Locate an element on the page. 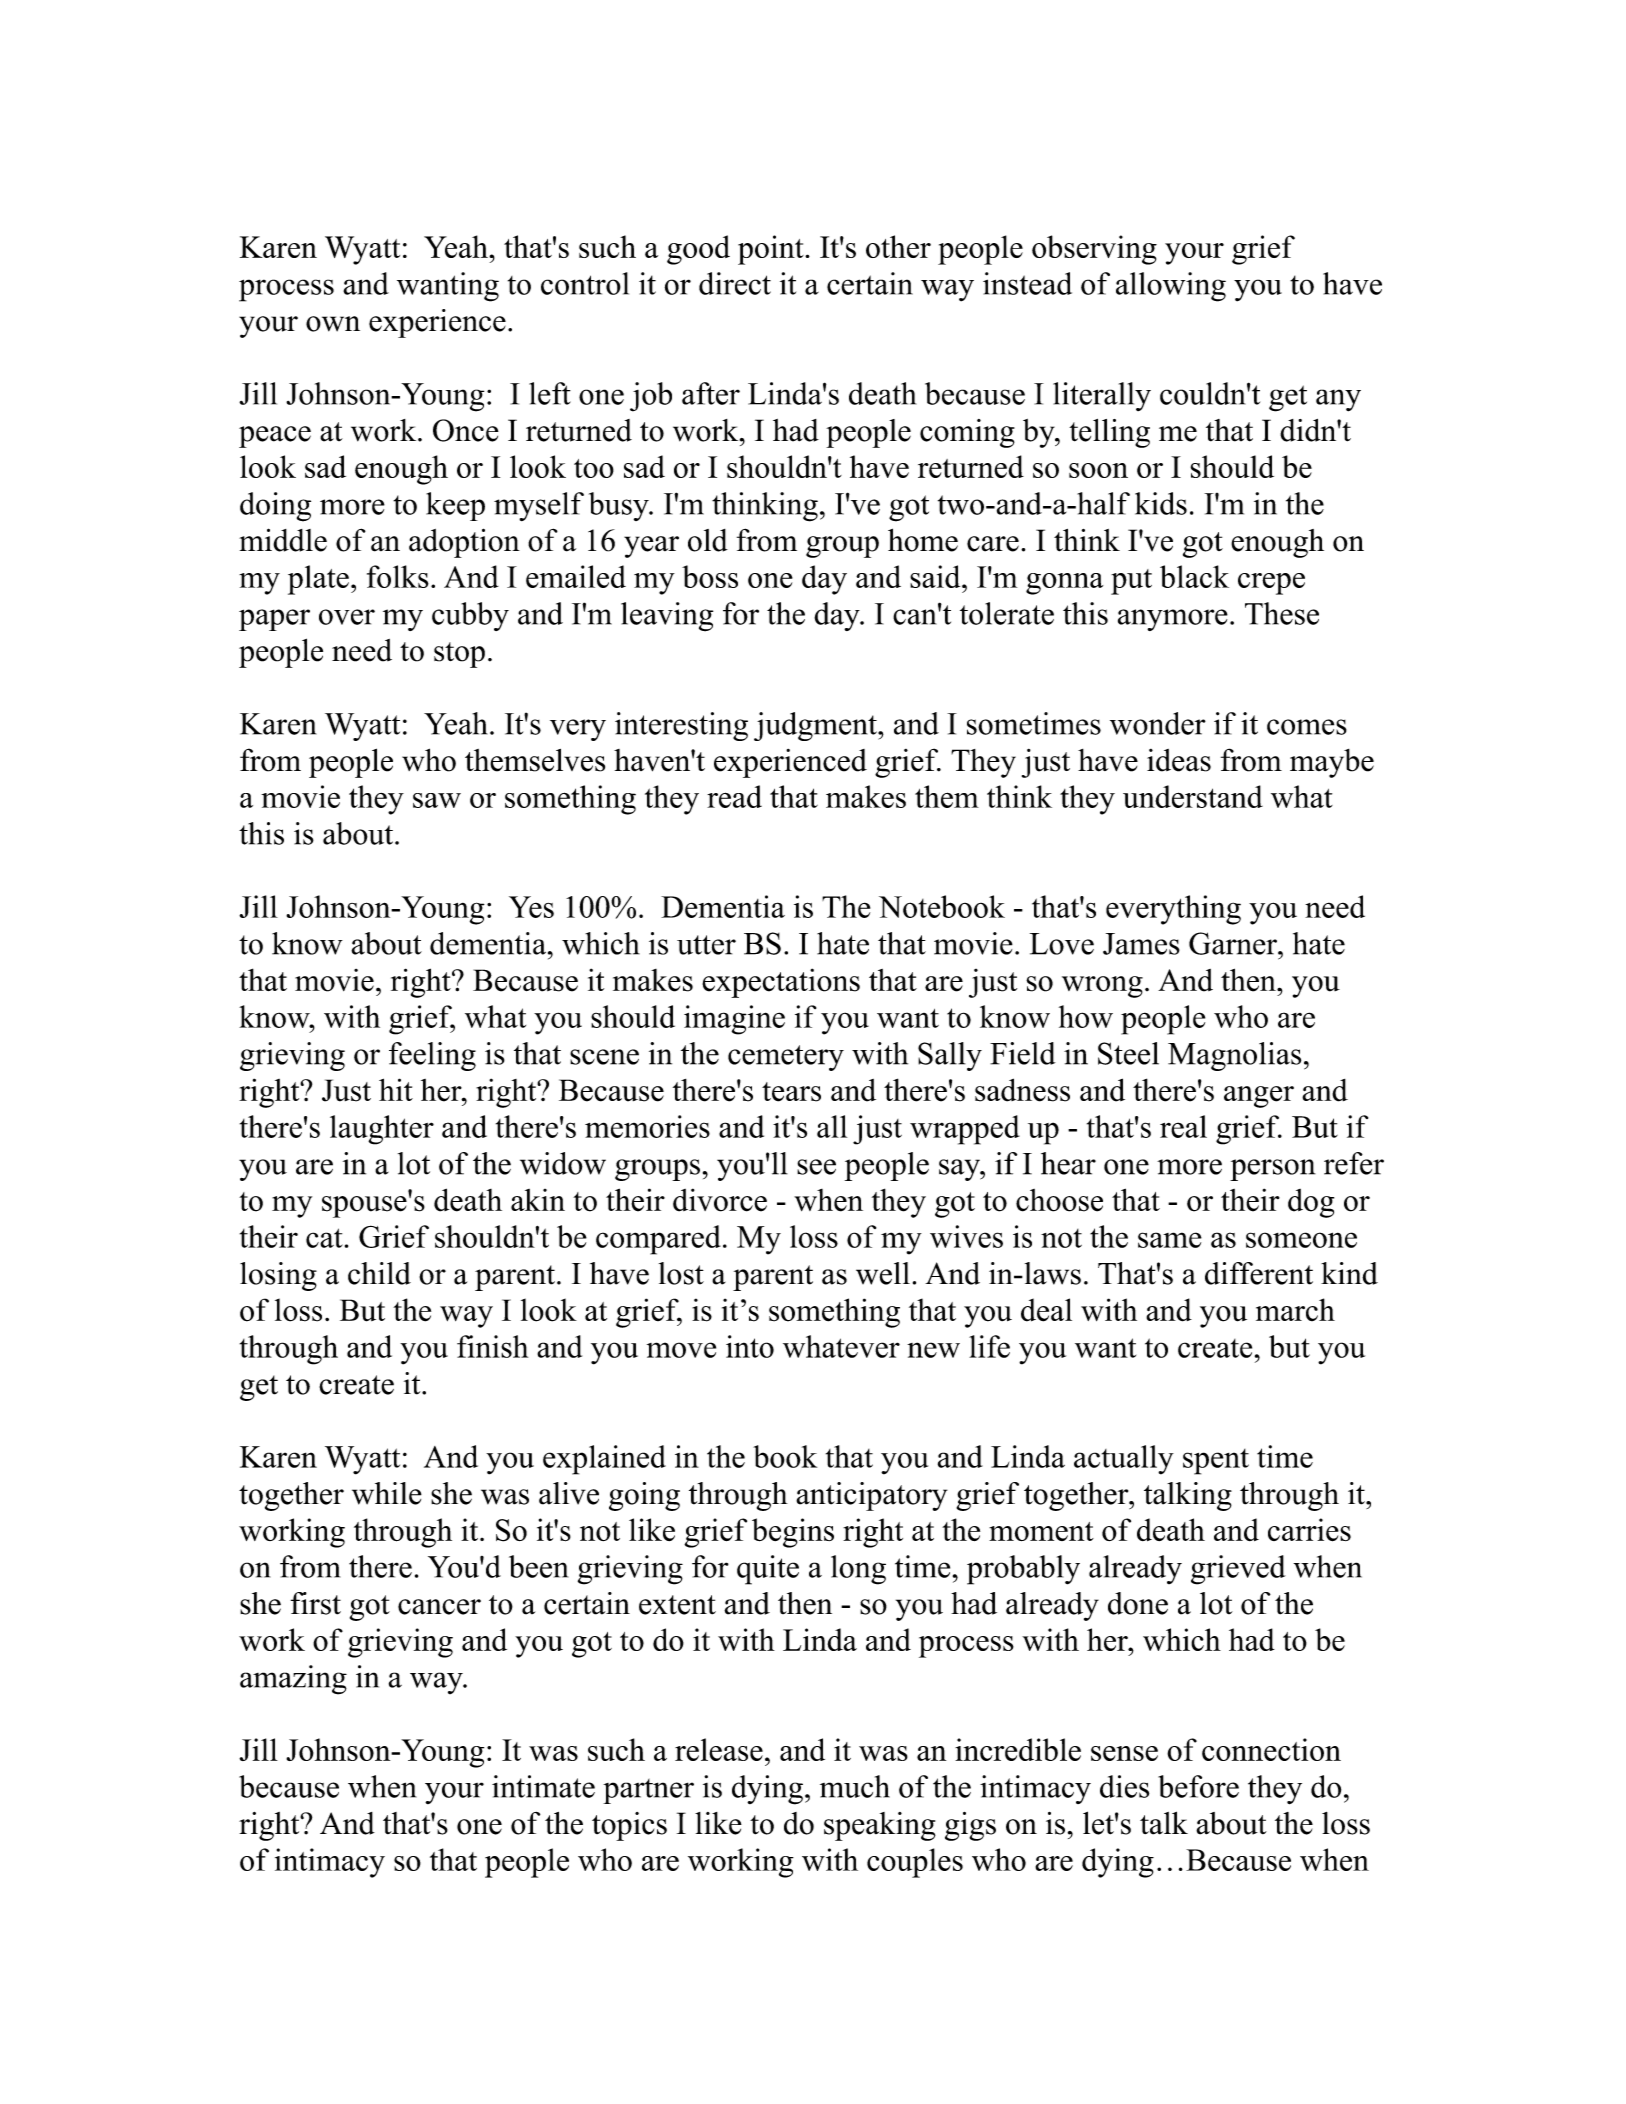  allowing is located at coordinates (1171, 287).
